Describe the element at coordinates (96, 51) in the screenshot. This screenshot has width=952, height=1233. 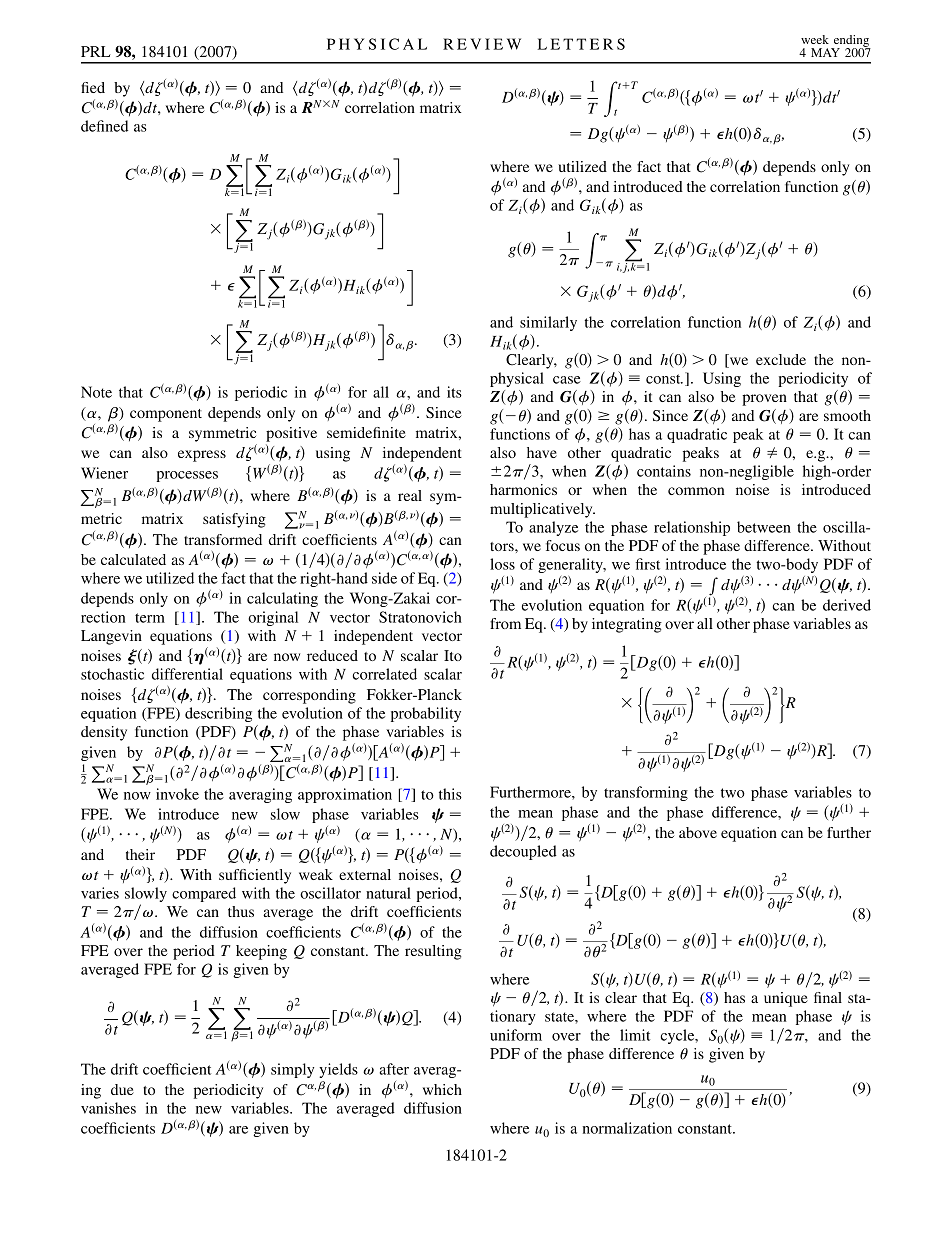
I see `PRL` at that location.
